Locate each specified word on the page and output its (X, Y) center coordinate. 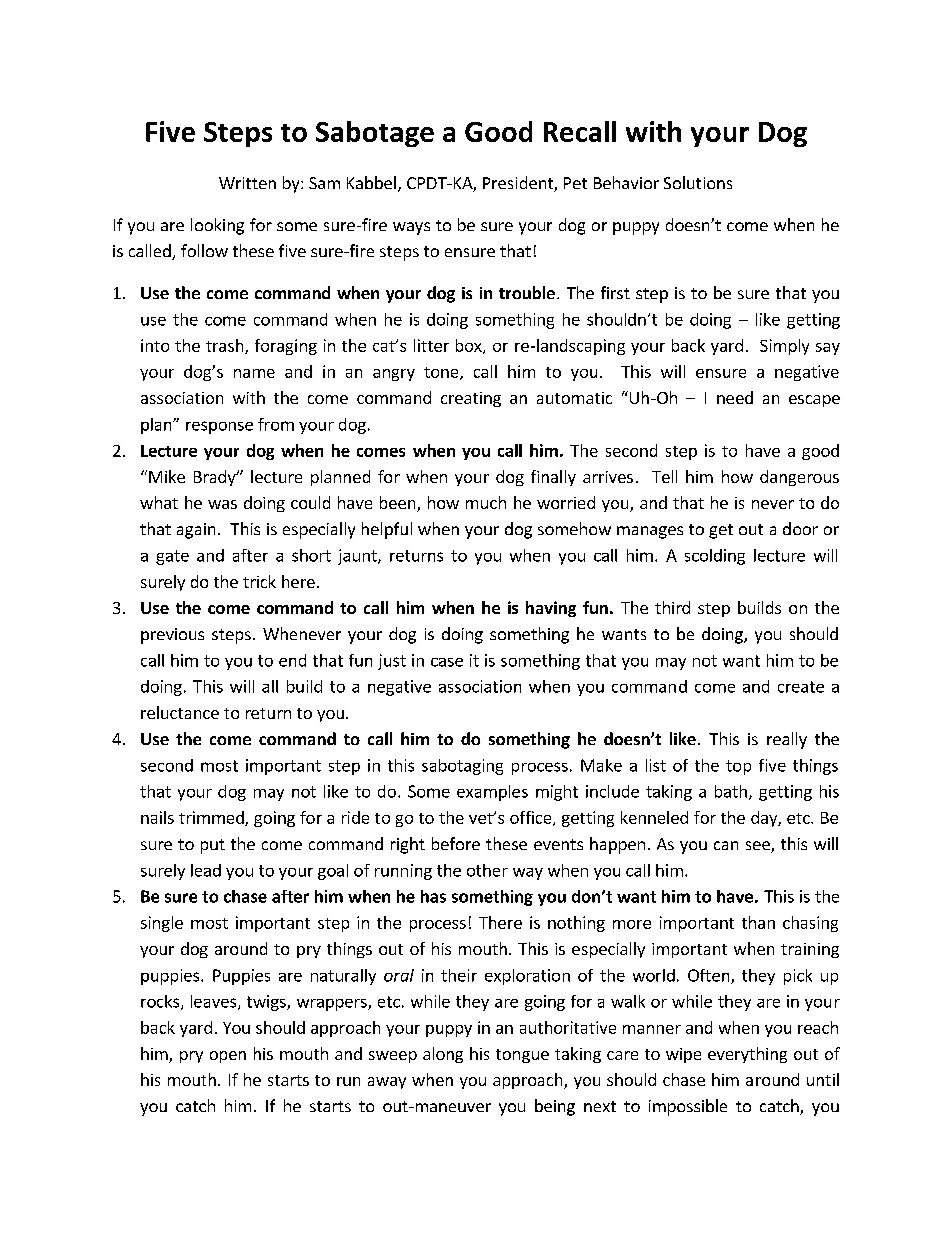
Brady (216, 478)
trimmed (212, 818)
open (228, 1057)
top (738, 767)
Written (247, 183)
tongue (522, 1056)
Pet (575, 183)
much (486, 502)
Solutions (698, 182)
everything (747, 1055)
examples (492, 793)
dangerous (799, 478)
